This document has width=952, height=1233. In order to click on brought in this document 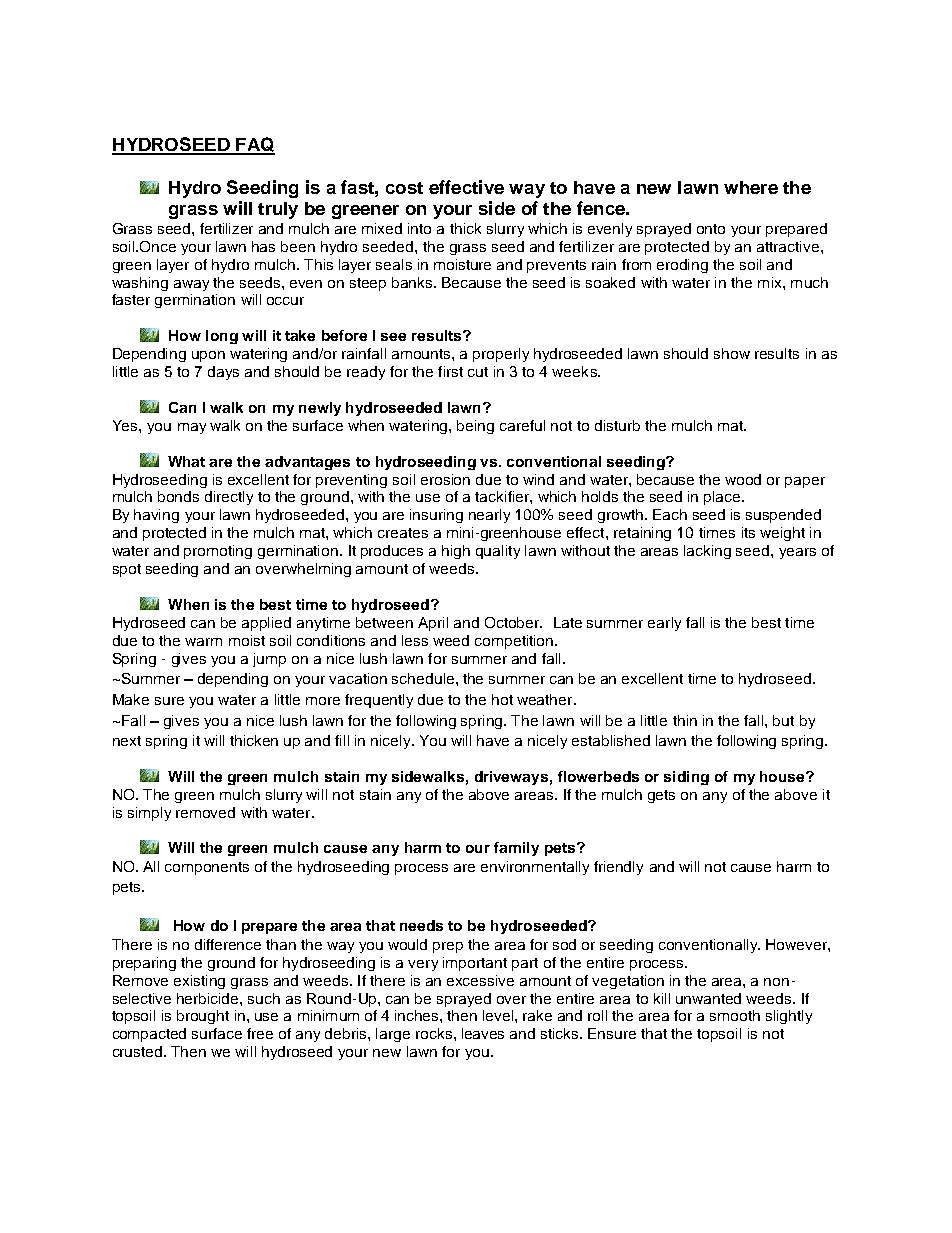, I will do `click(203, 1017)`.
